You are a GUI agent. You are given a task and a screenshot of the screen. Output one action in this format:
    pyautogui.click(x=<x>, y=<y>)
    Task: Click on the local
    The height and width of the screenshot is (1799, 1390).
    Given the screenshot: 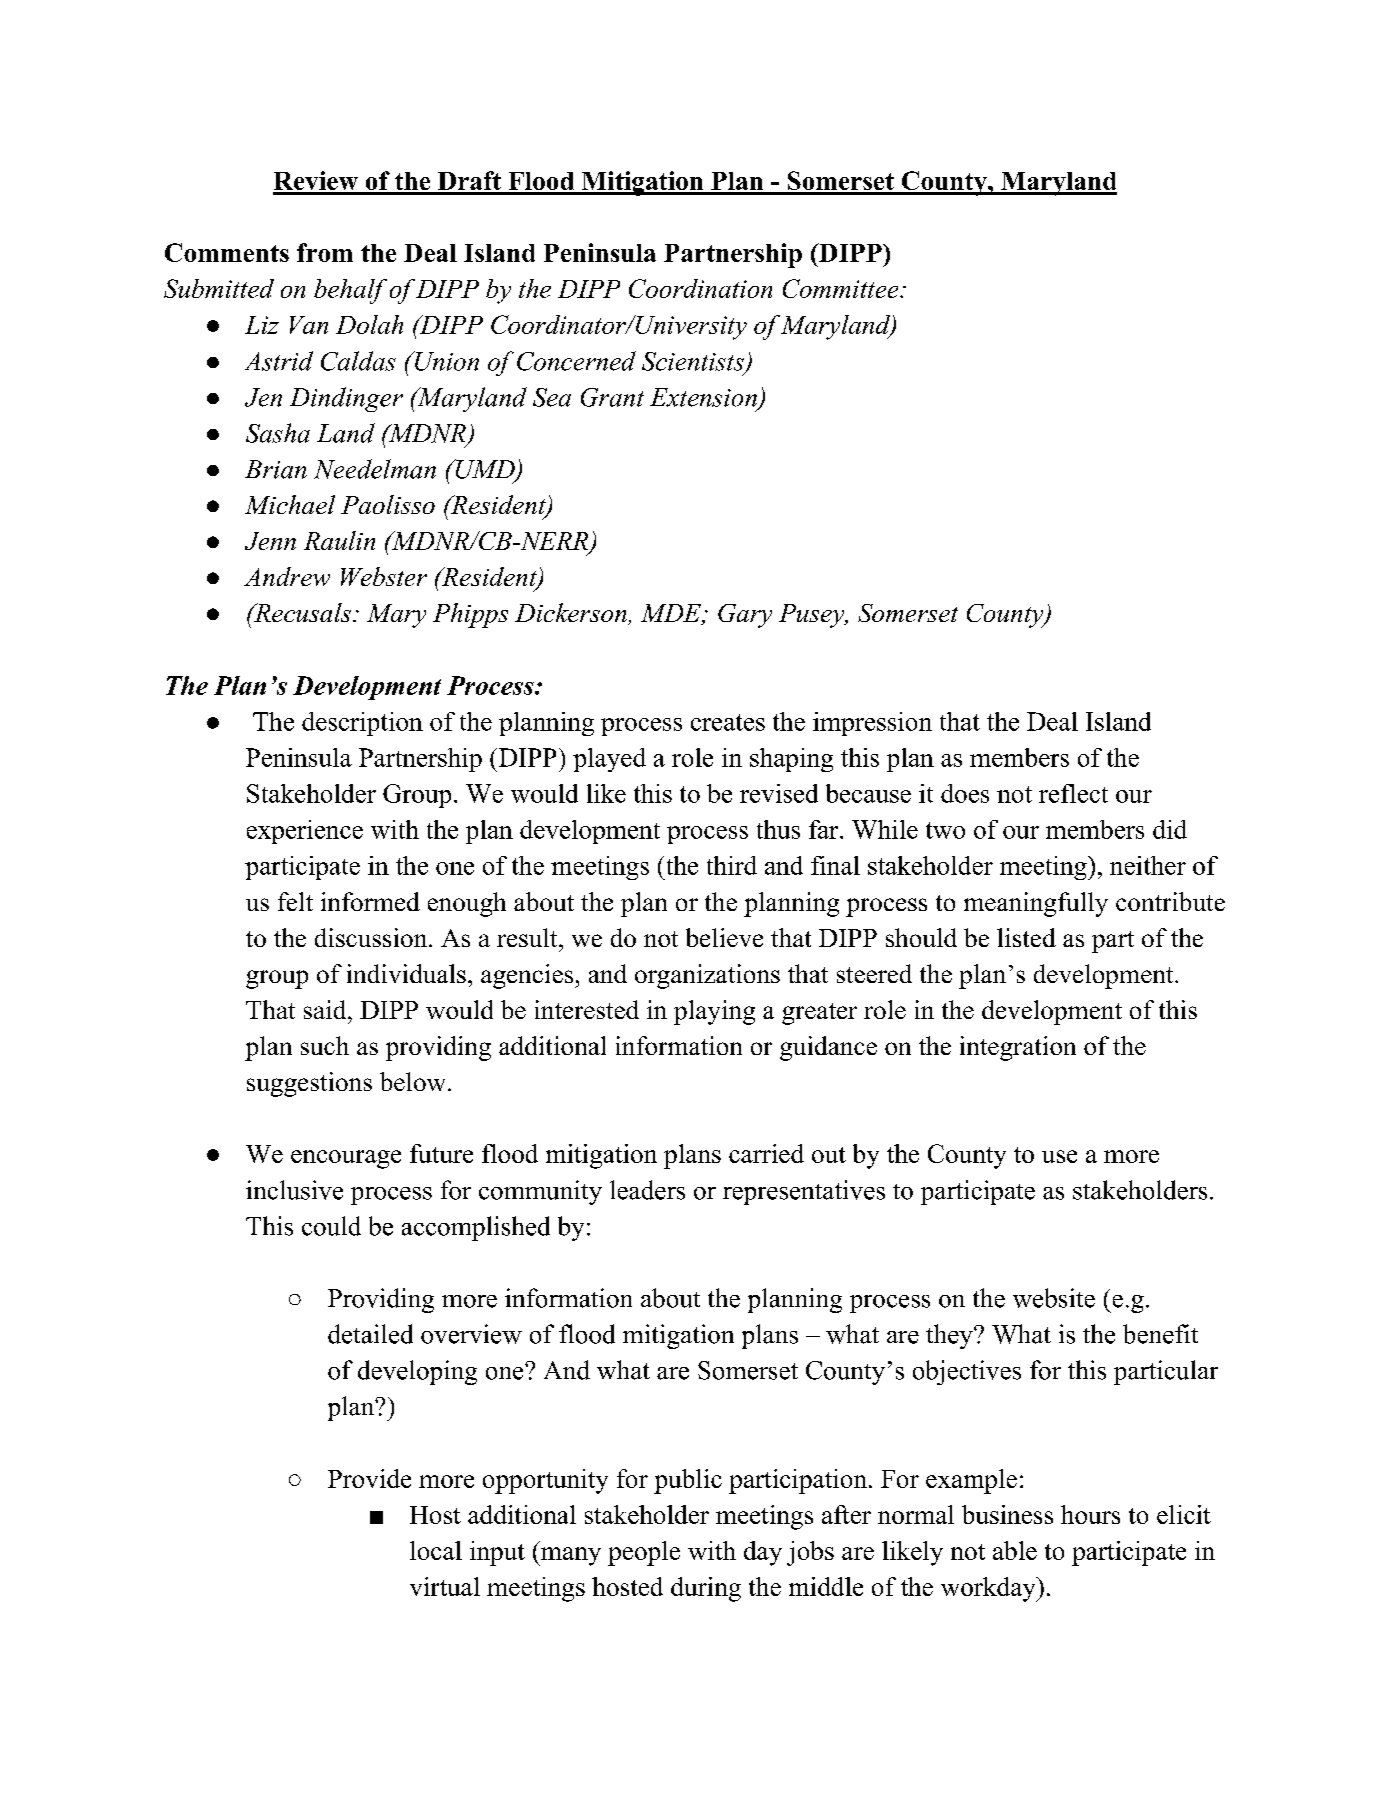 What is the action you would take?
    pyautogui.click(x=436, y=1550)
